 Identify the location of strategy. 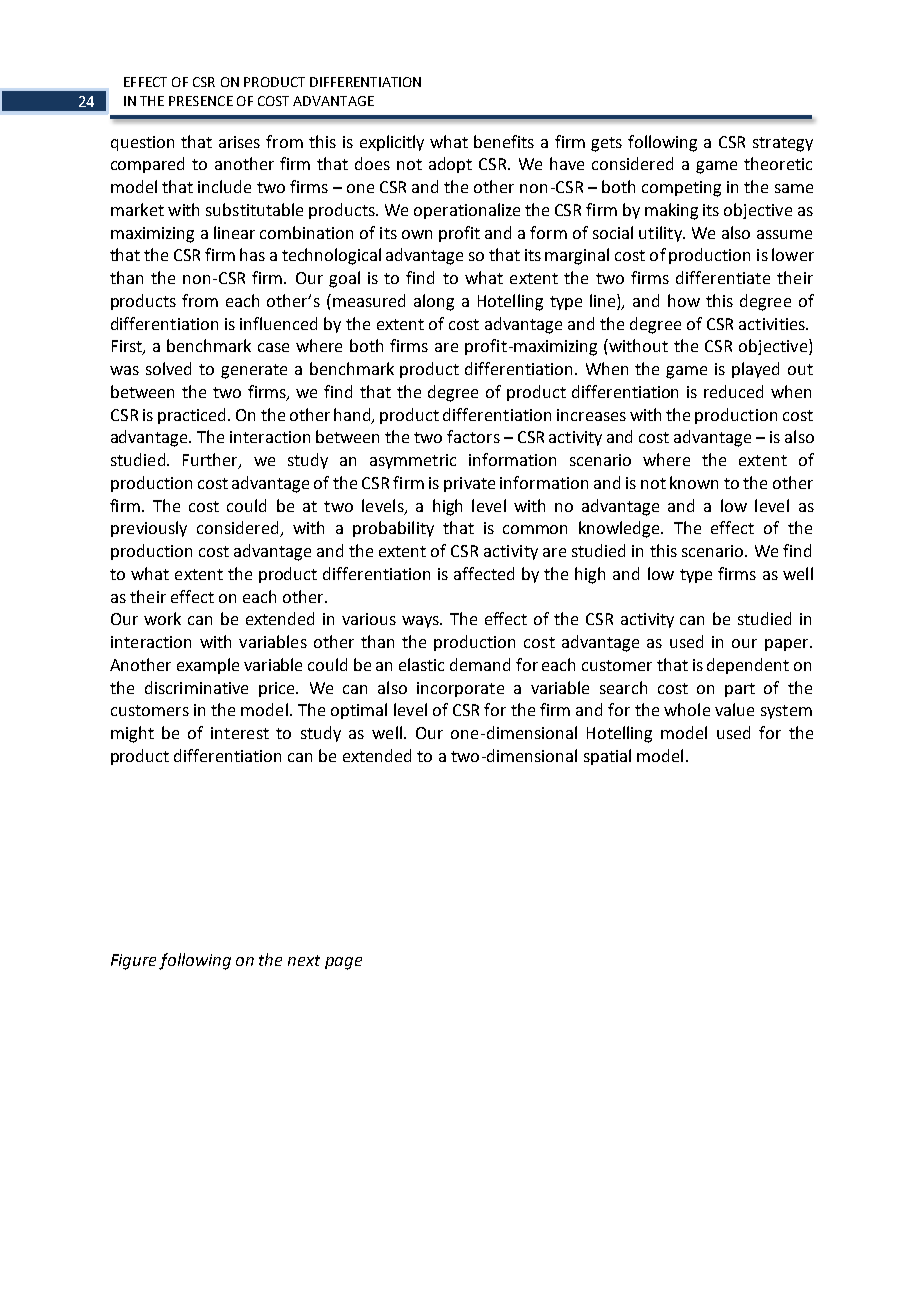
(783, 144).
